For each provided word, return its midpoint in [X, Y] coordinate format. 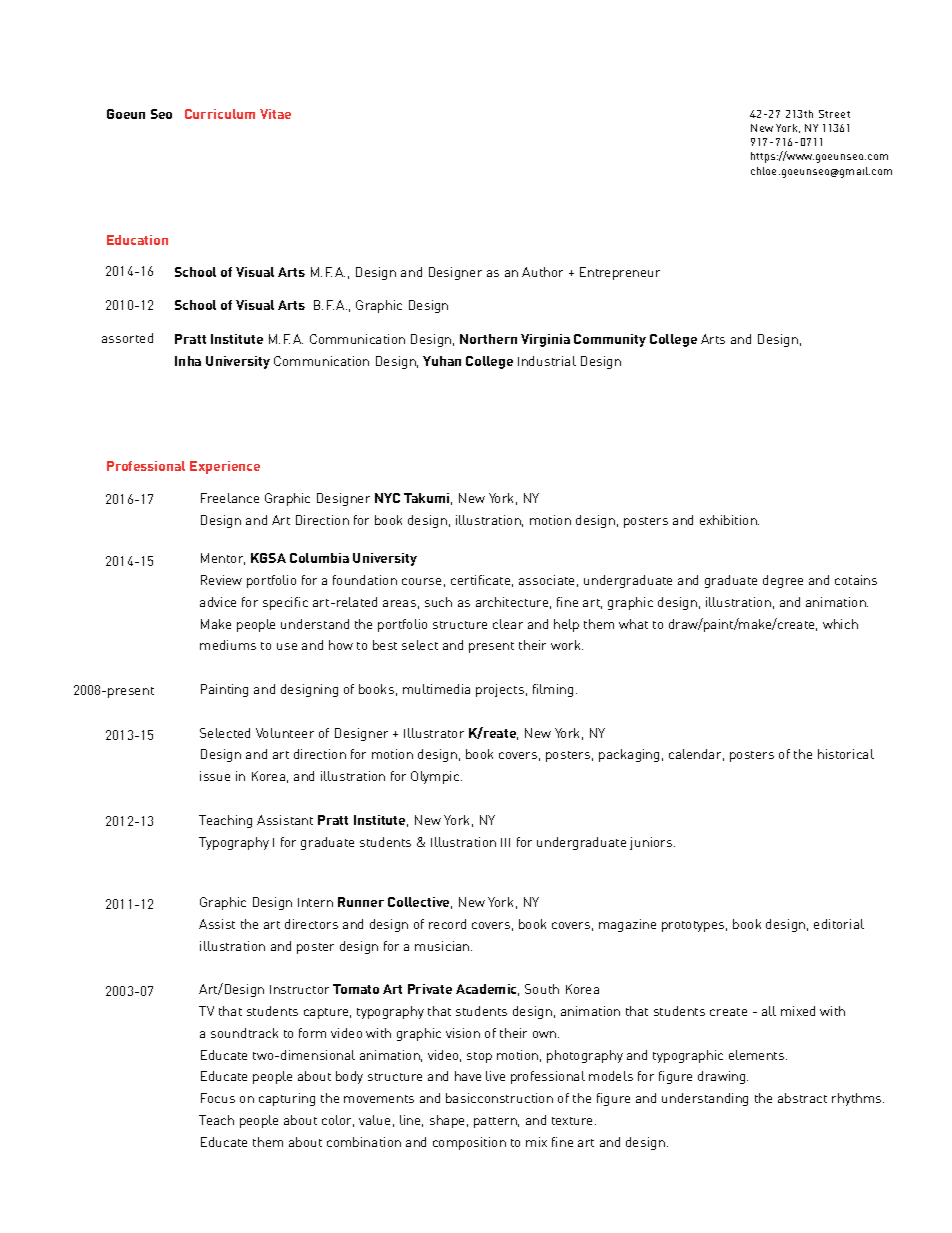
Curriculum [220, 114]
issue [215, 776]
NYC [387, 498]
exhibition [729, 520]
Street [834, 114]
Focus [218, 1098]
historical [846, 754]
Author [542, 272]
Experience [225, 467]
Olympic [436, 777]
